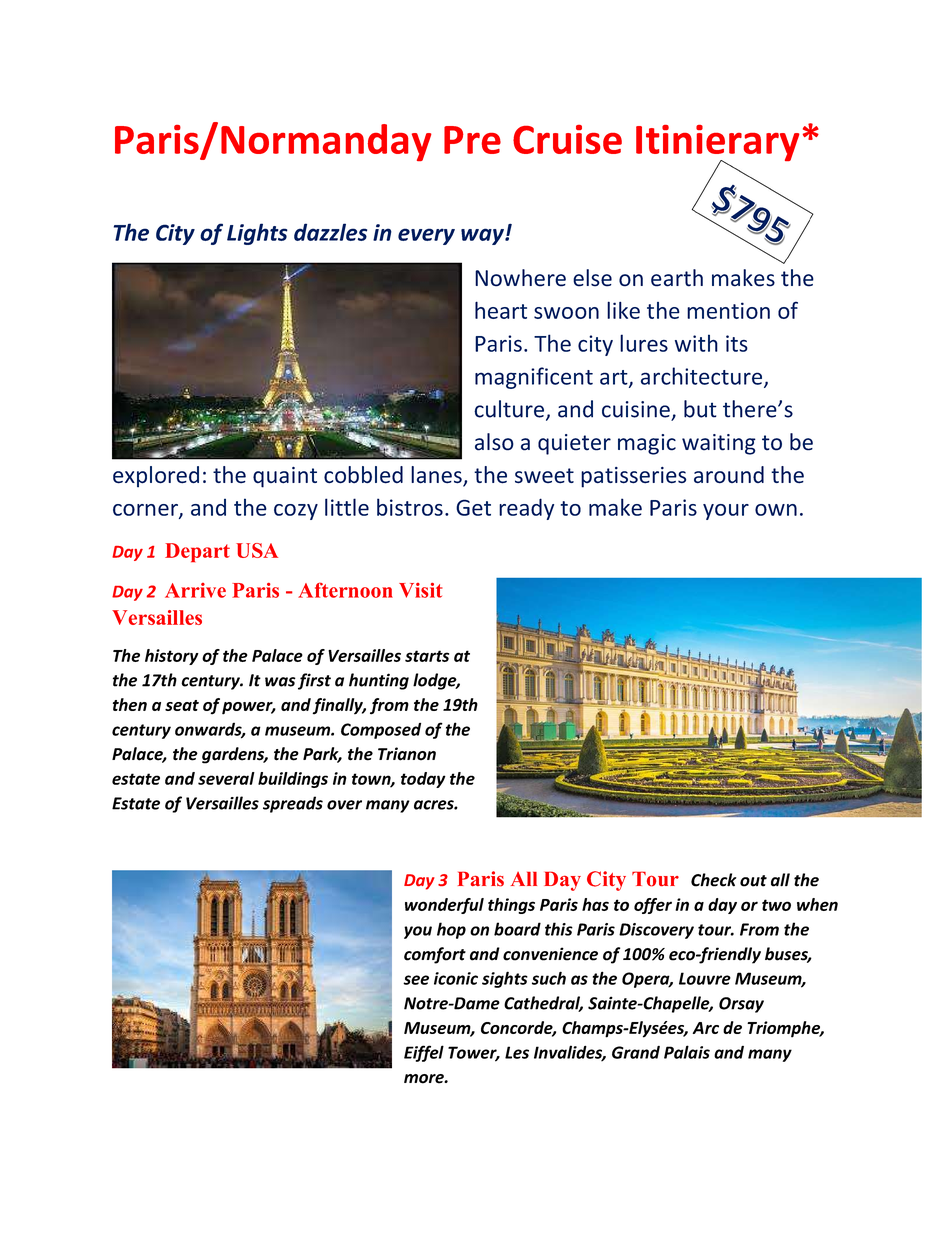 This screenshot has width=952, height=1233. What do you see at coordinates (416, 980) in the screenshot?
I see `see` at bounding box center [416, 980].
